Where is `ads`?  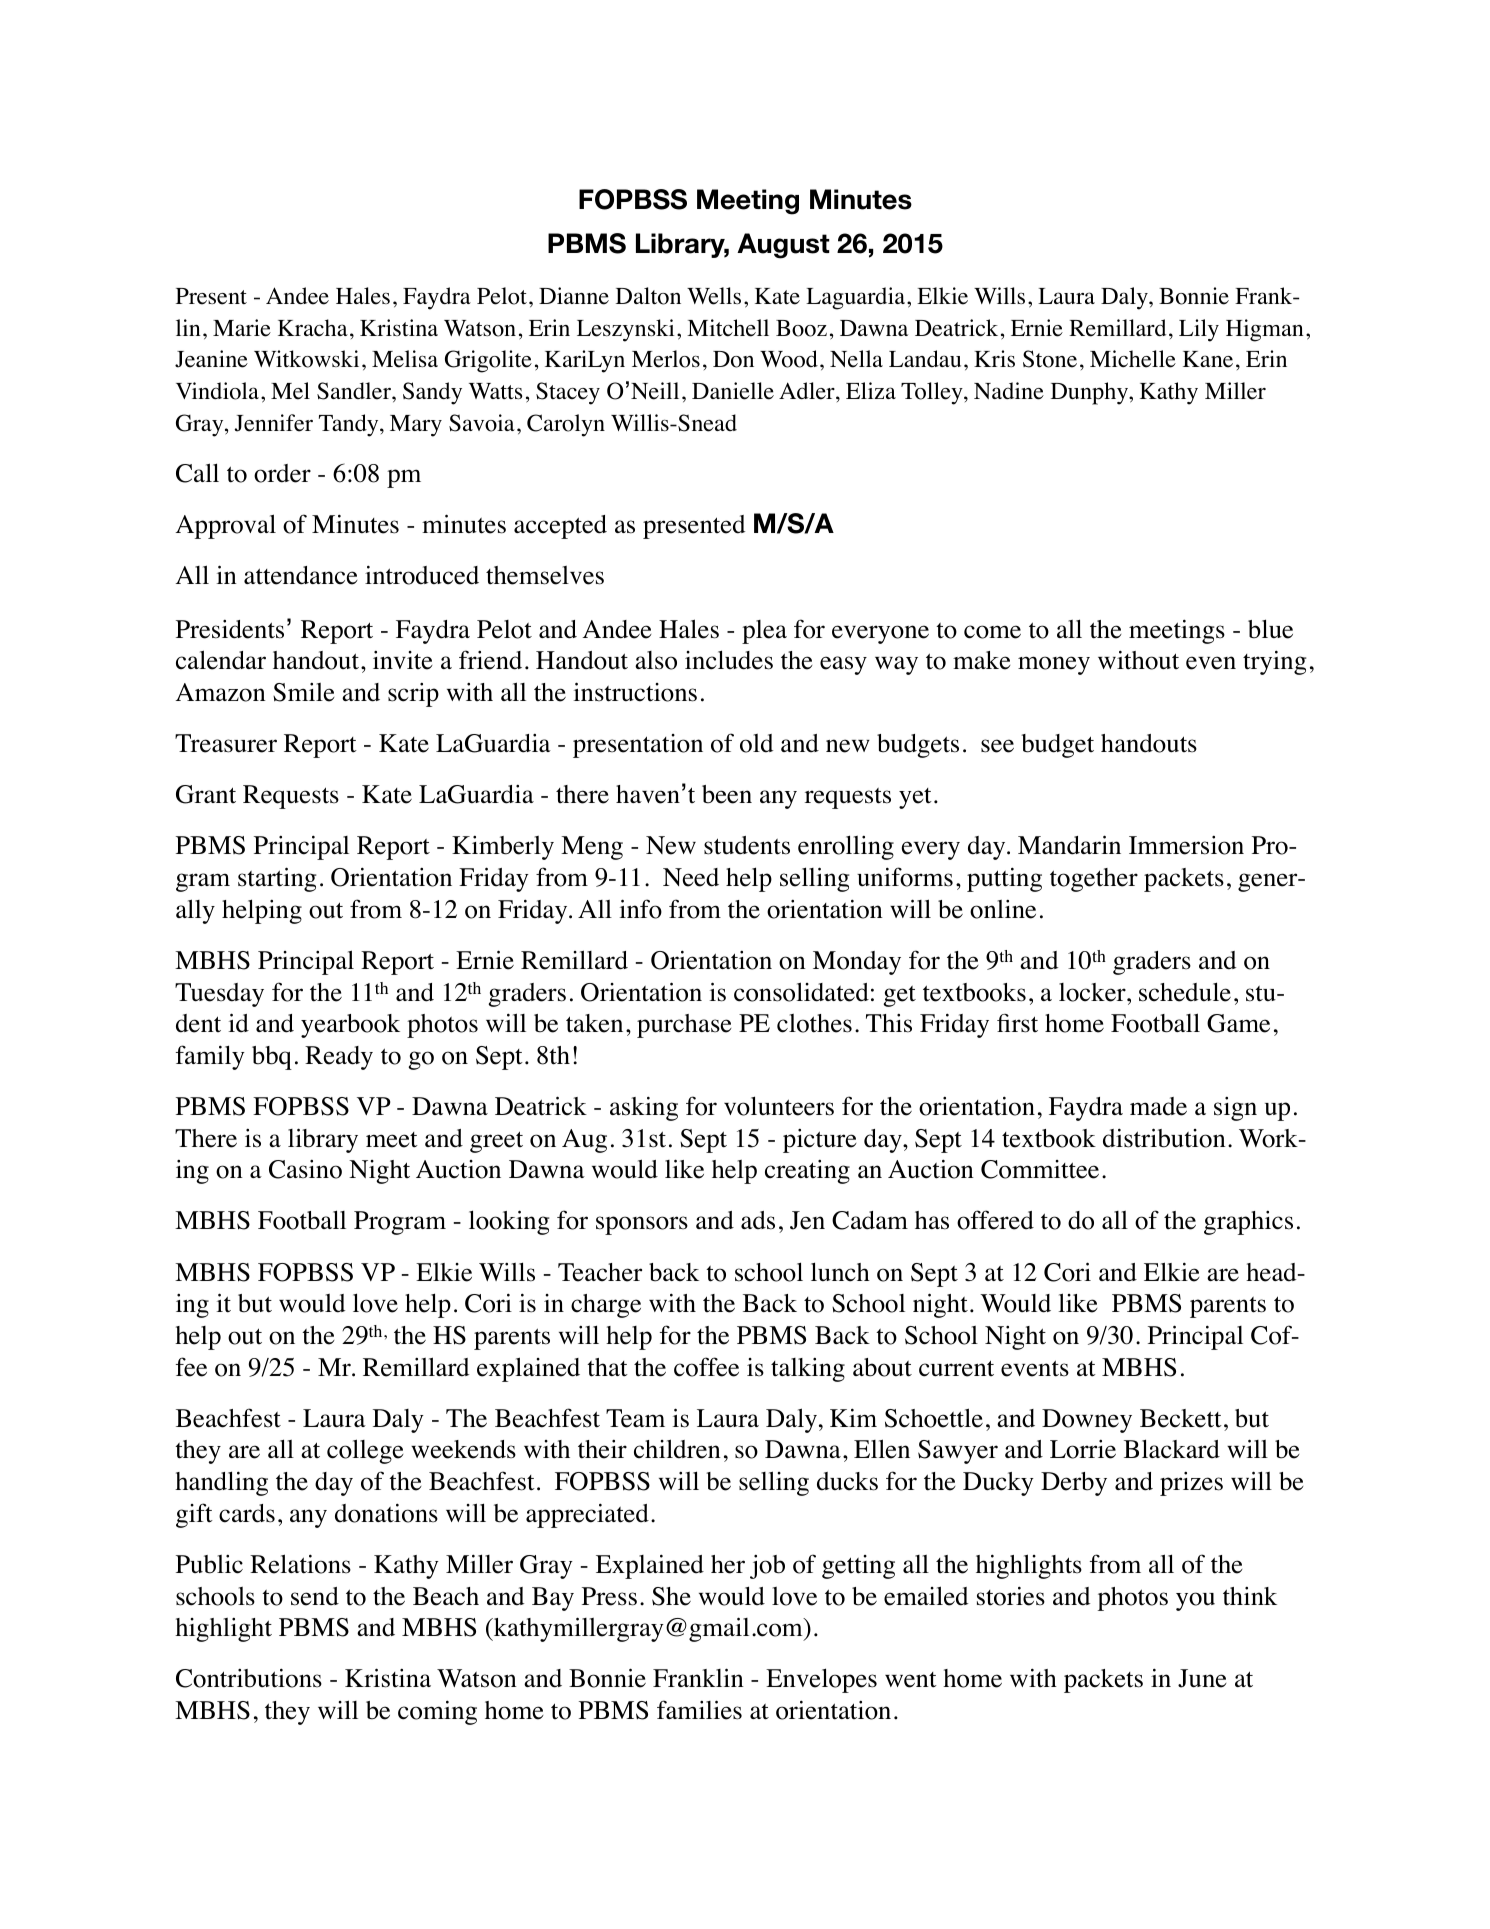
ads is located at coordinates (758, 1220).
